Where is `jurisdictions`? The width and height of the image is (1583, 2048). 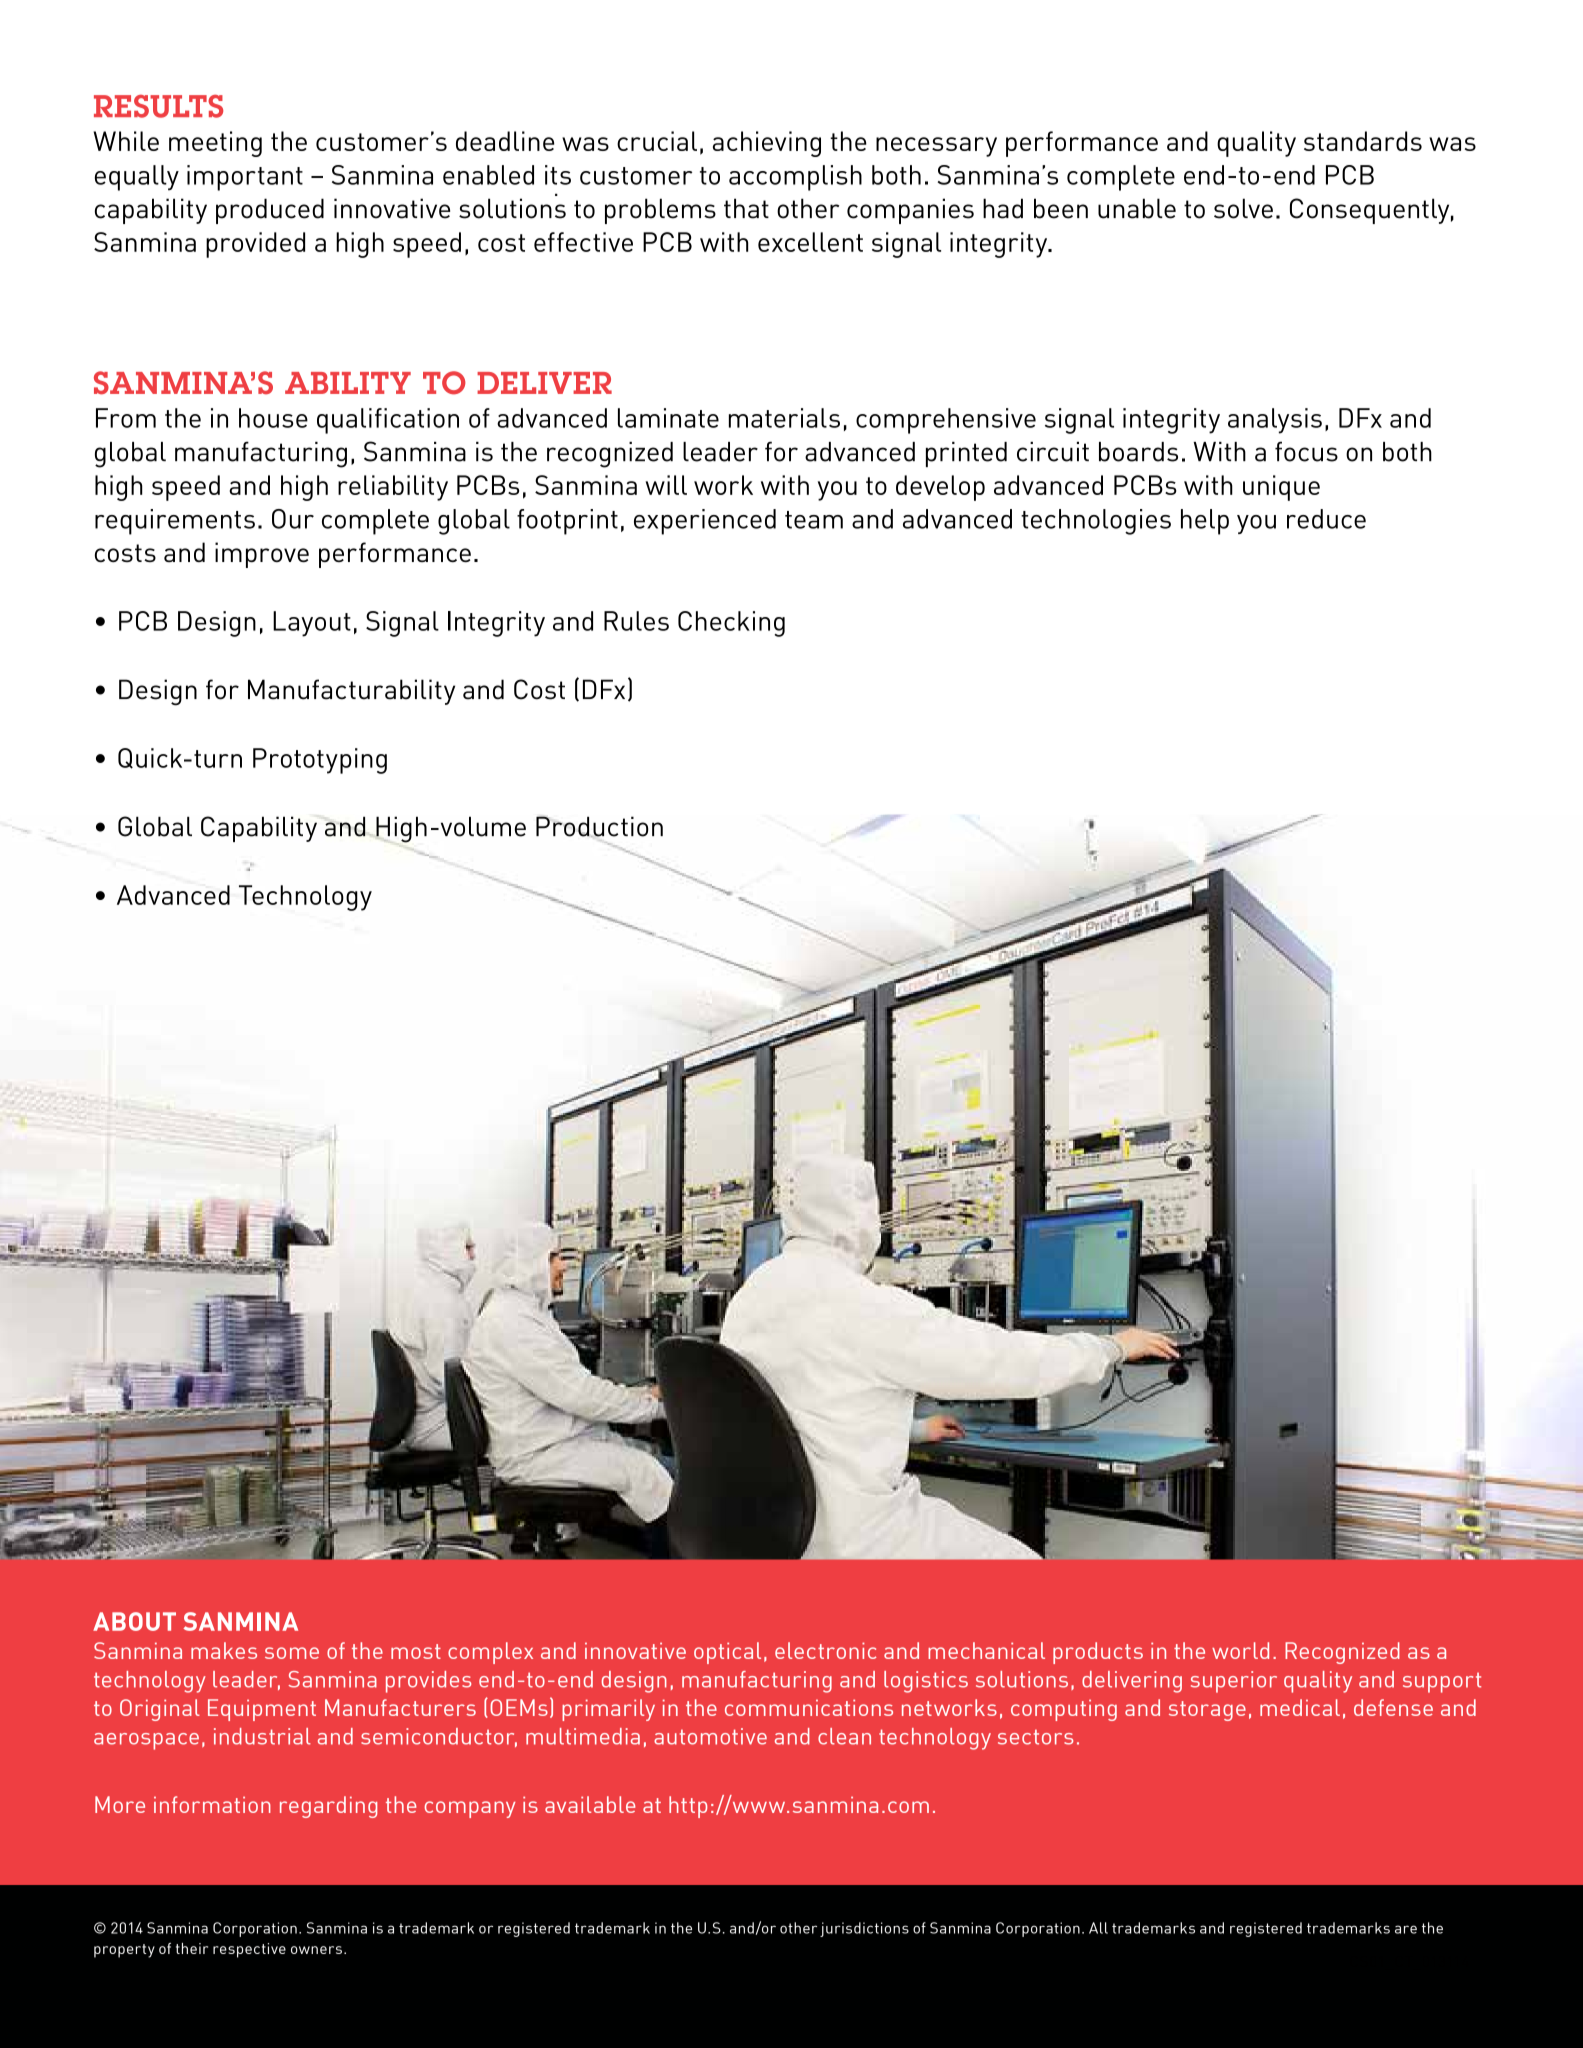
jurisdictions is located at coordinates (864, 1929).
